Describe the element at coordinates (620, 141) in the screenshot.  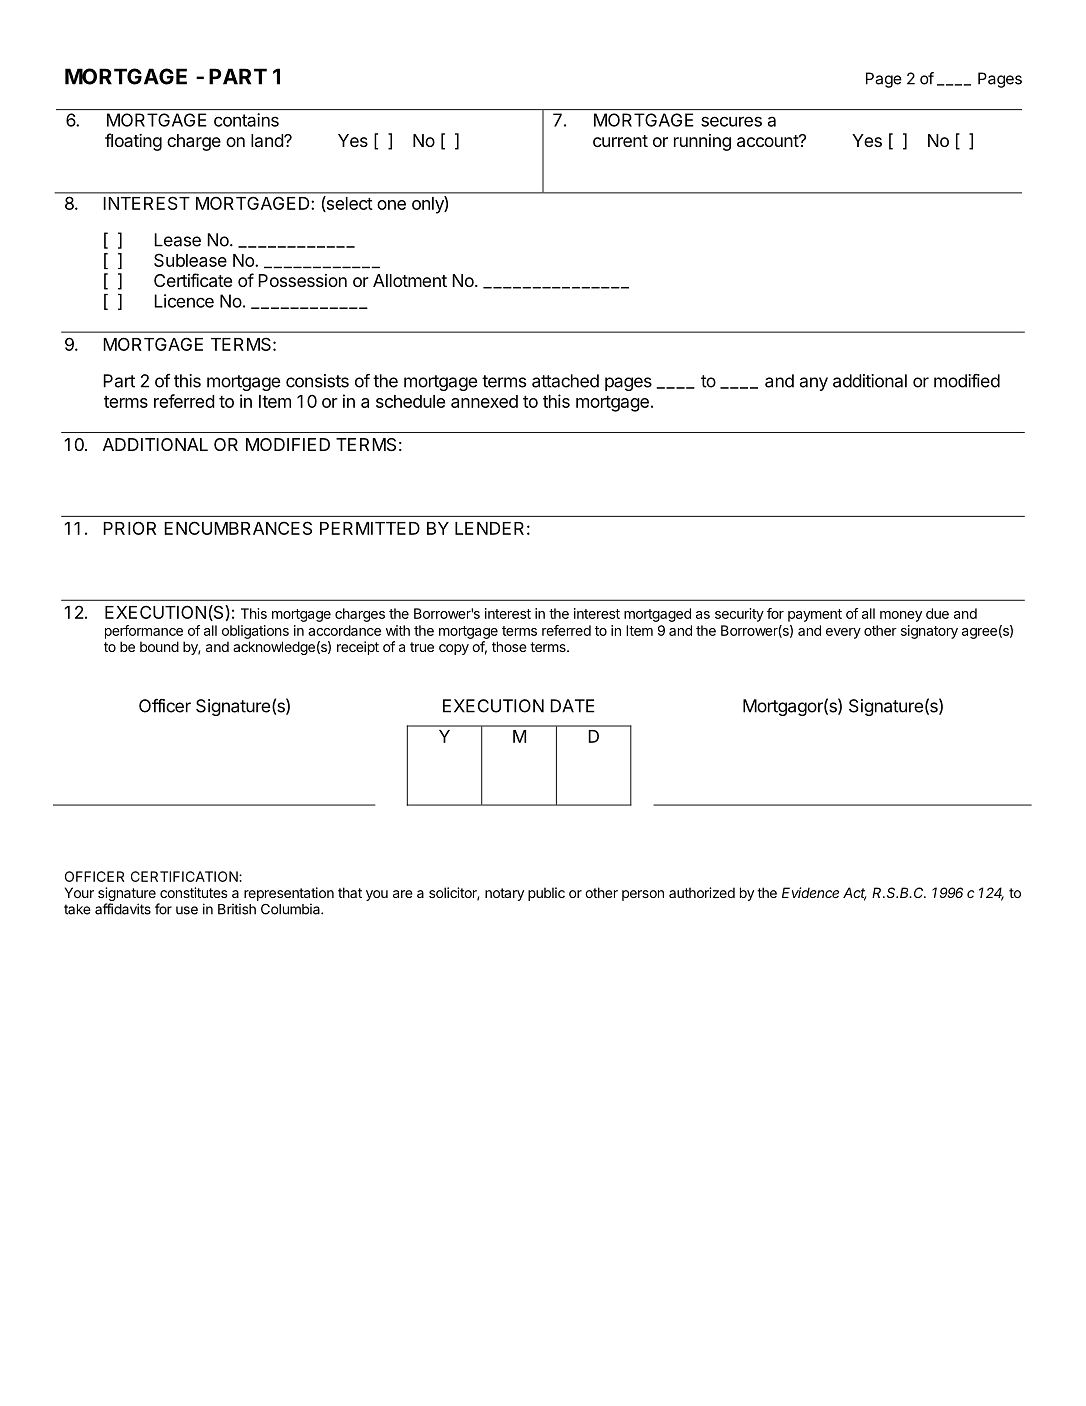
I see `current` at that location.
